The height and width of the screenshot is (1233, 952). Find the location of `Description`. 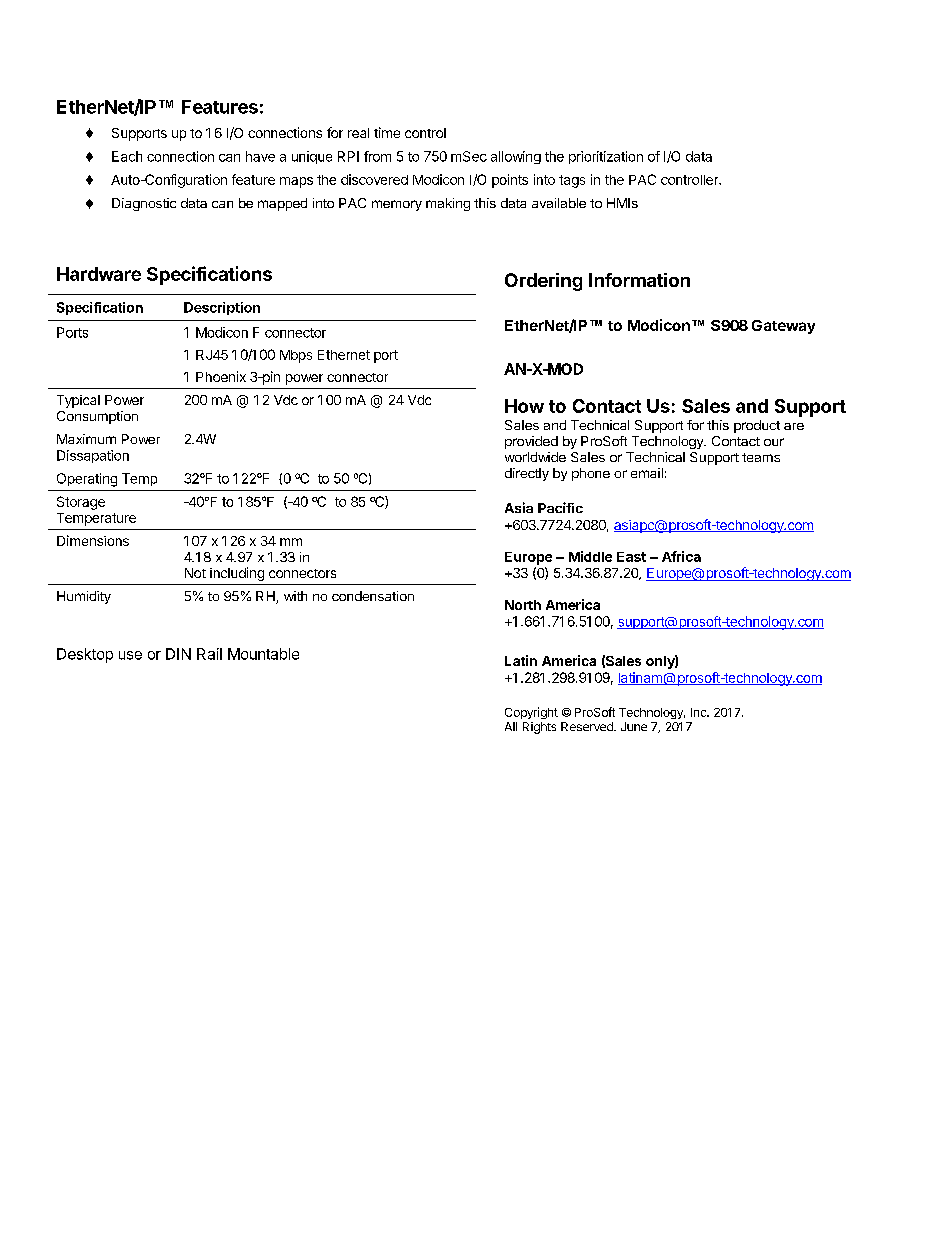

Description is located at coordinates (222, 308).
